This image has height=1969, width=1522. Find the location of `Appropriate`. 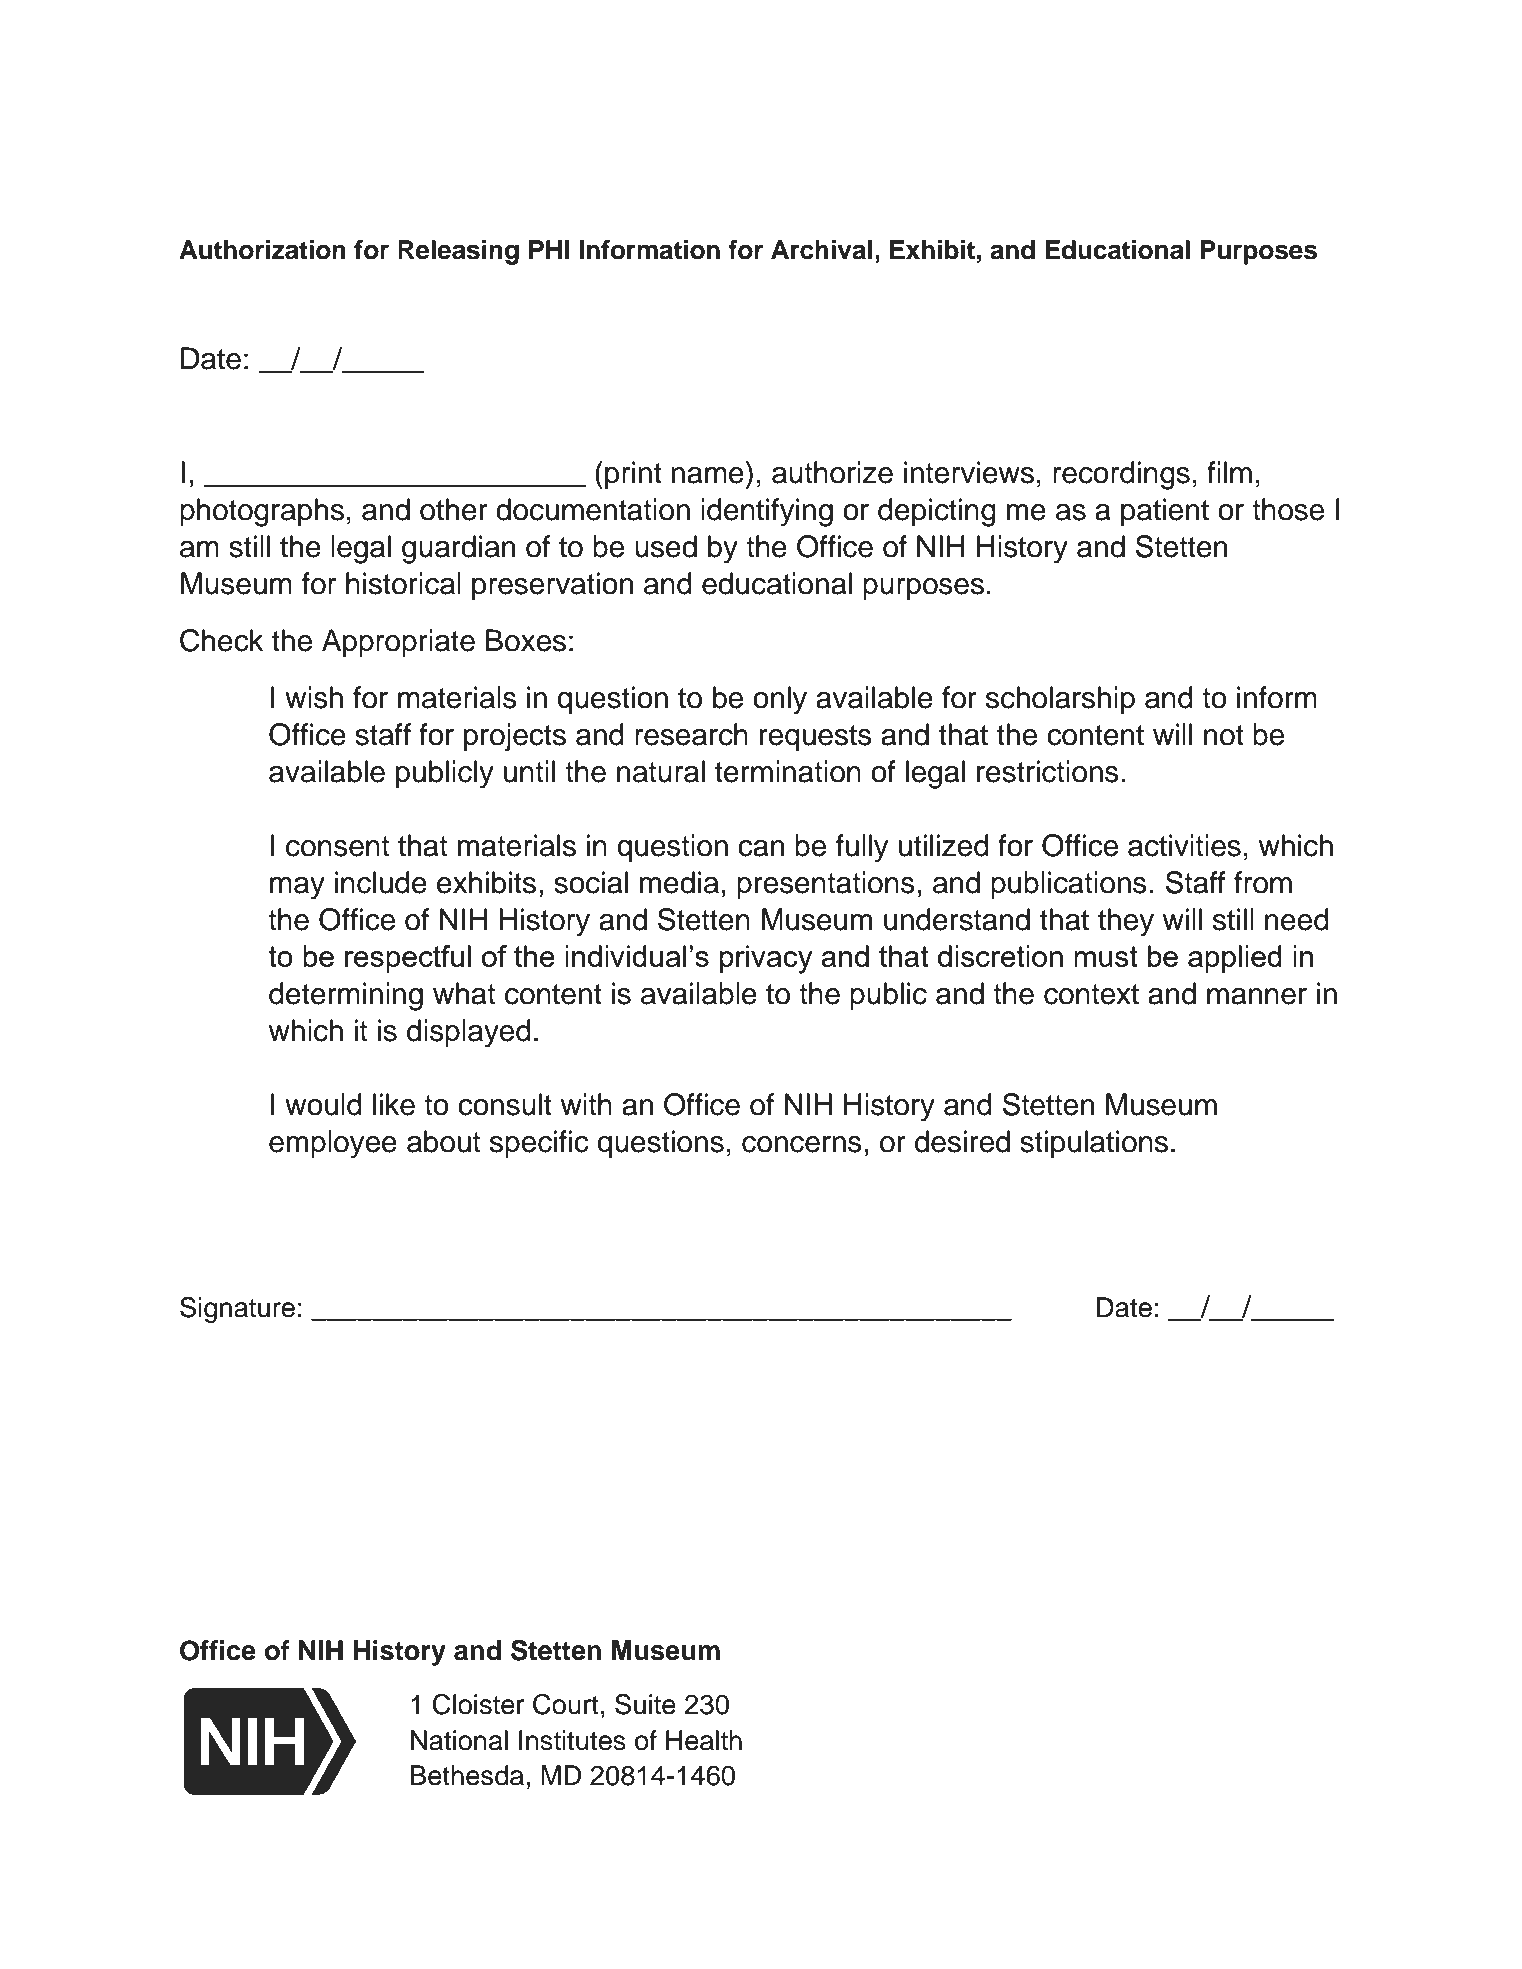

Appropriate is located at coordinates (398, 643).
